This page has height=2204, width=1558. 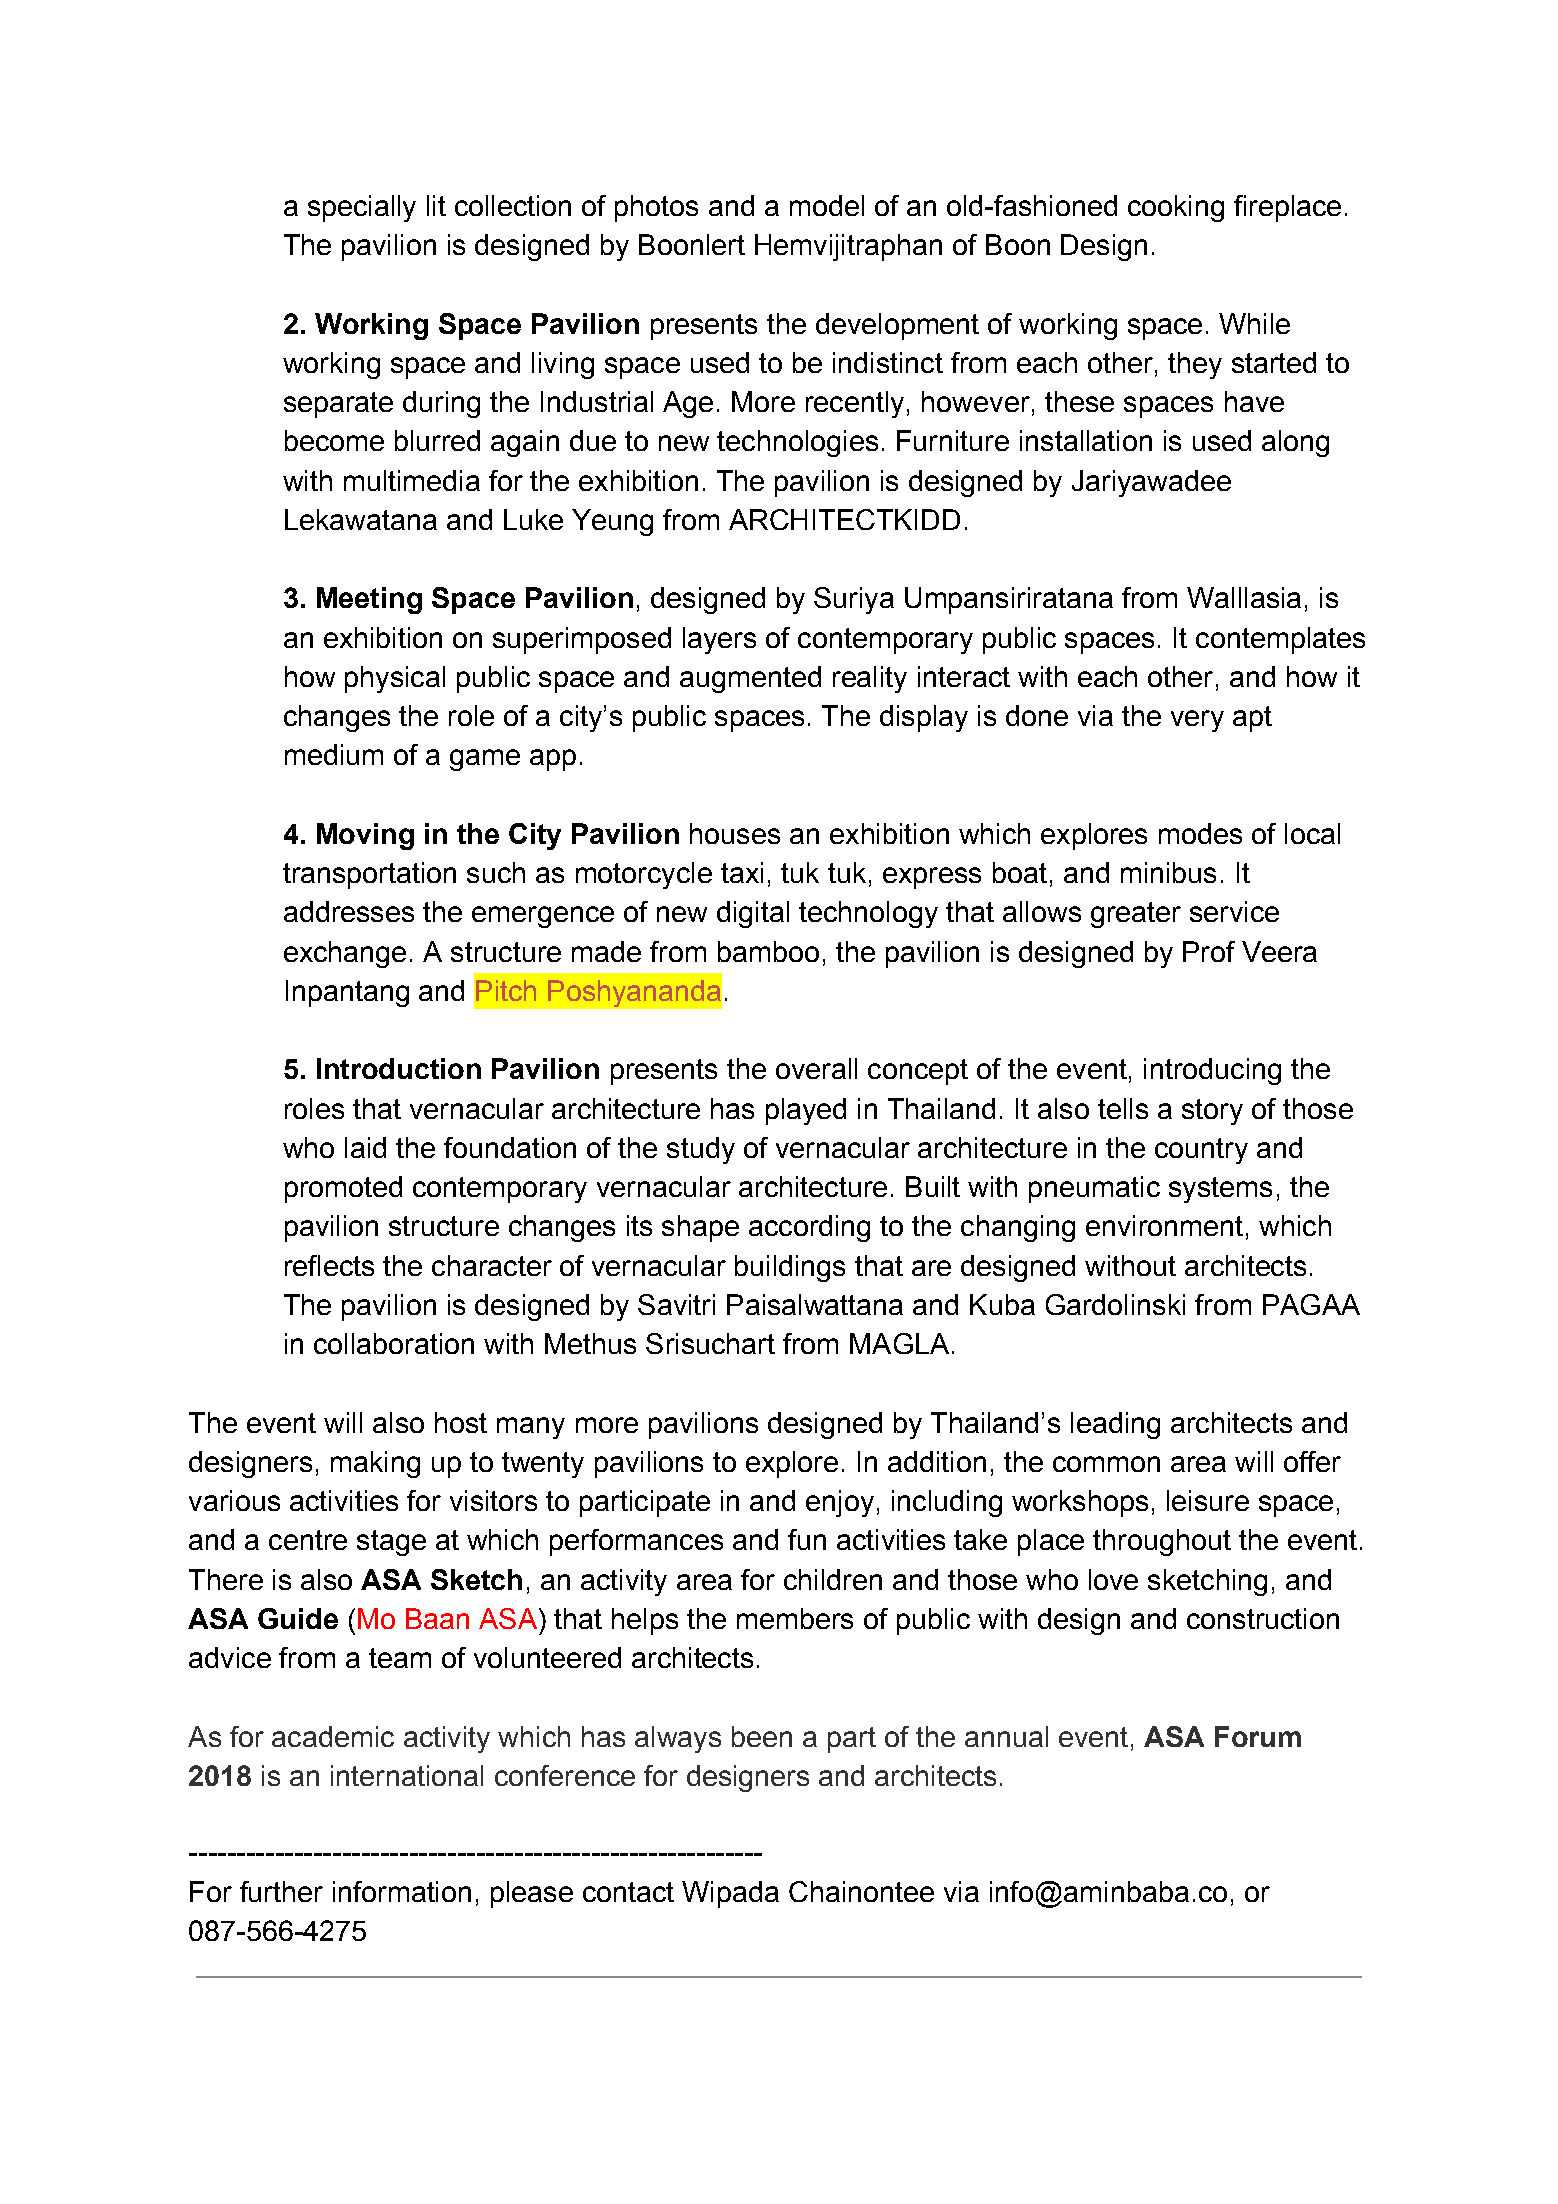 What do you see at coordinates (399, 1068) in the page?
I see `Introduction` at bounding box center [399, 1068].
